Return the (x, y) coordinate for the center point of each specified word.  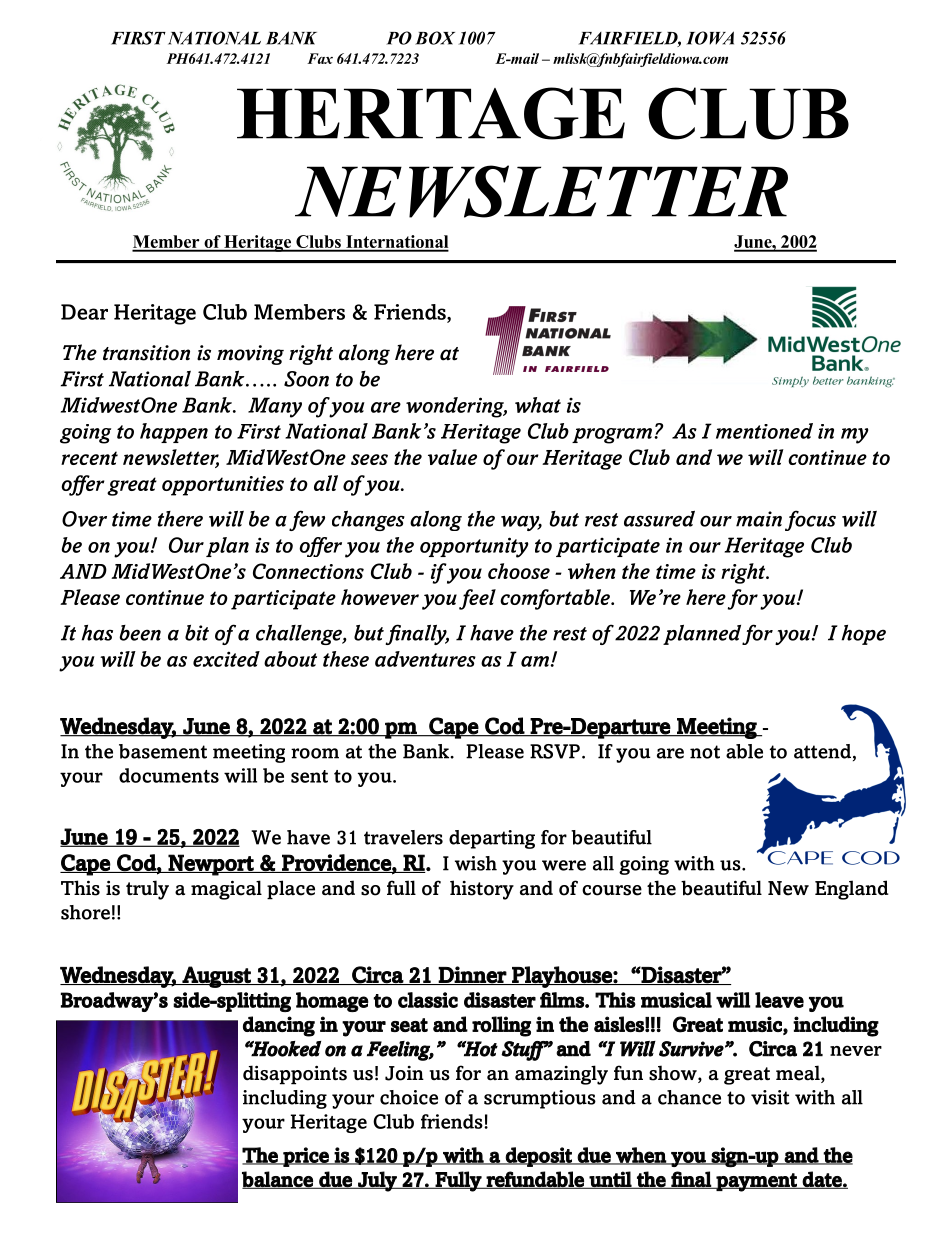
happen (174, 433)
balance (278, 1180)
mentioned (764, 431)
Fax (320, 58)
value (452, 457)
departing (492, 839)
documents (169, 775)
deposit (539, 1157)
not (705, 752)
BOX (435, 38)
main (759, 519)
